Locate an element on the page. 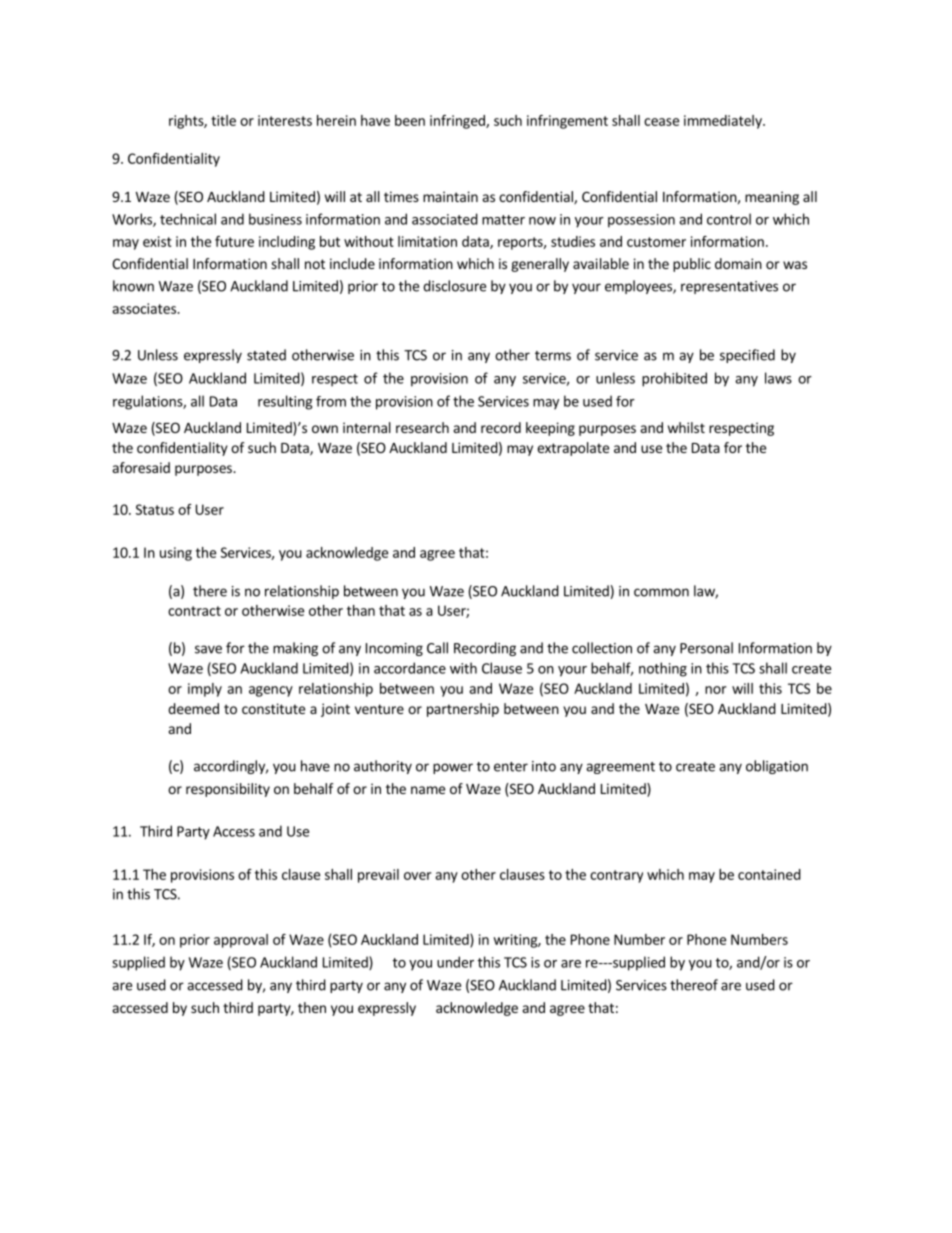 Image resolution: width=952 pixels, height=1233 pixels. specified is located at coordinates (747, 356).
